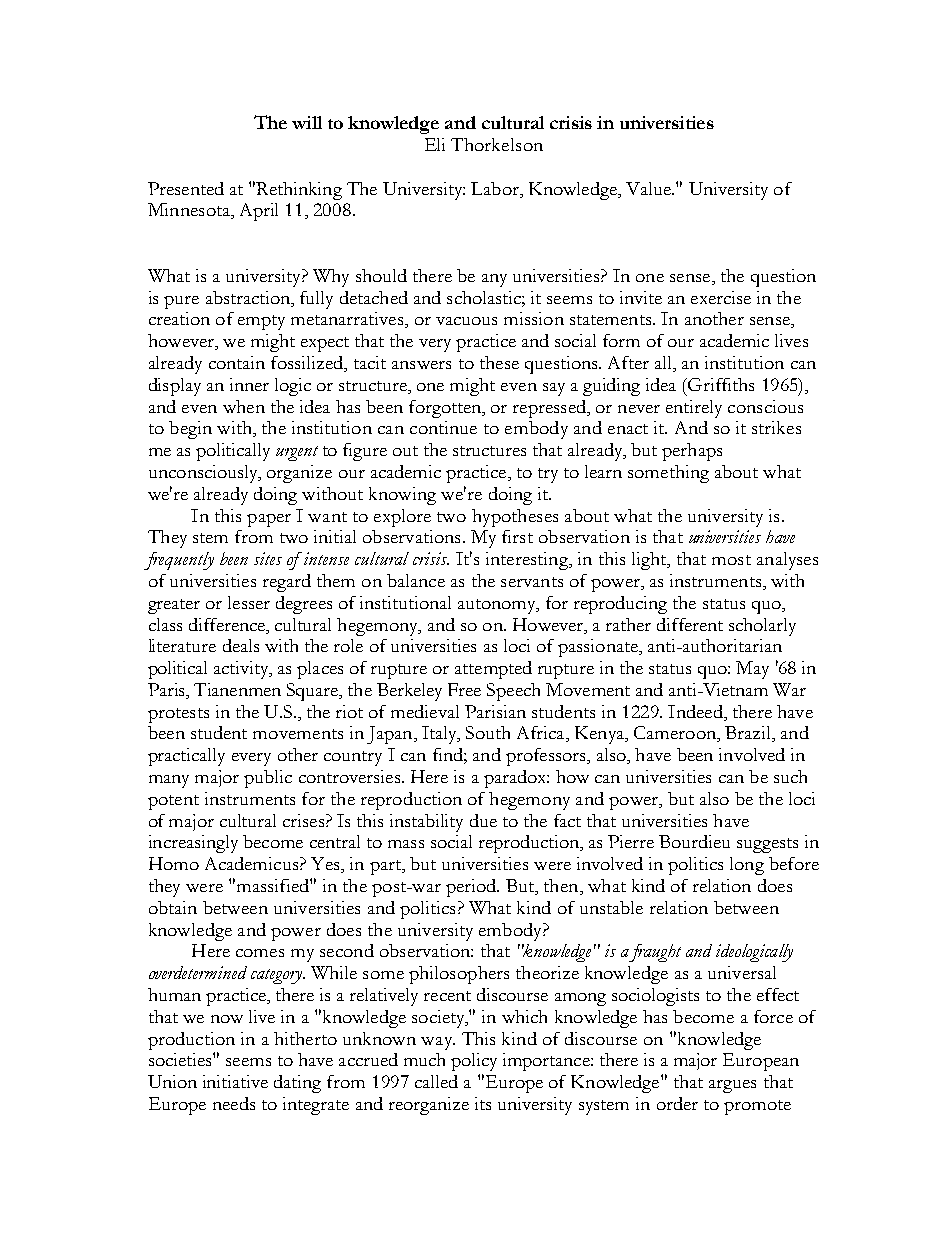 This screenshot has height=1233, width=952. I want to click on different, so click(690, 624).
